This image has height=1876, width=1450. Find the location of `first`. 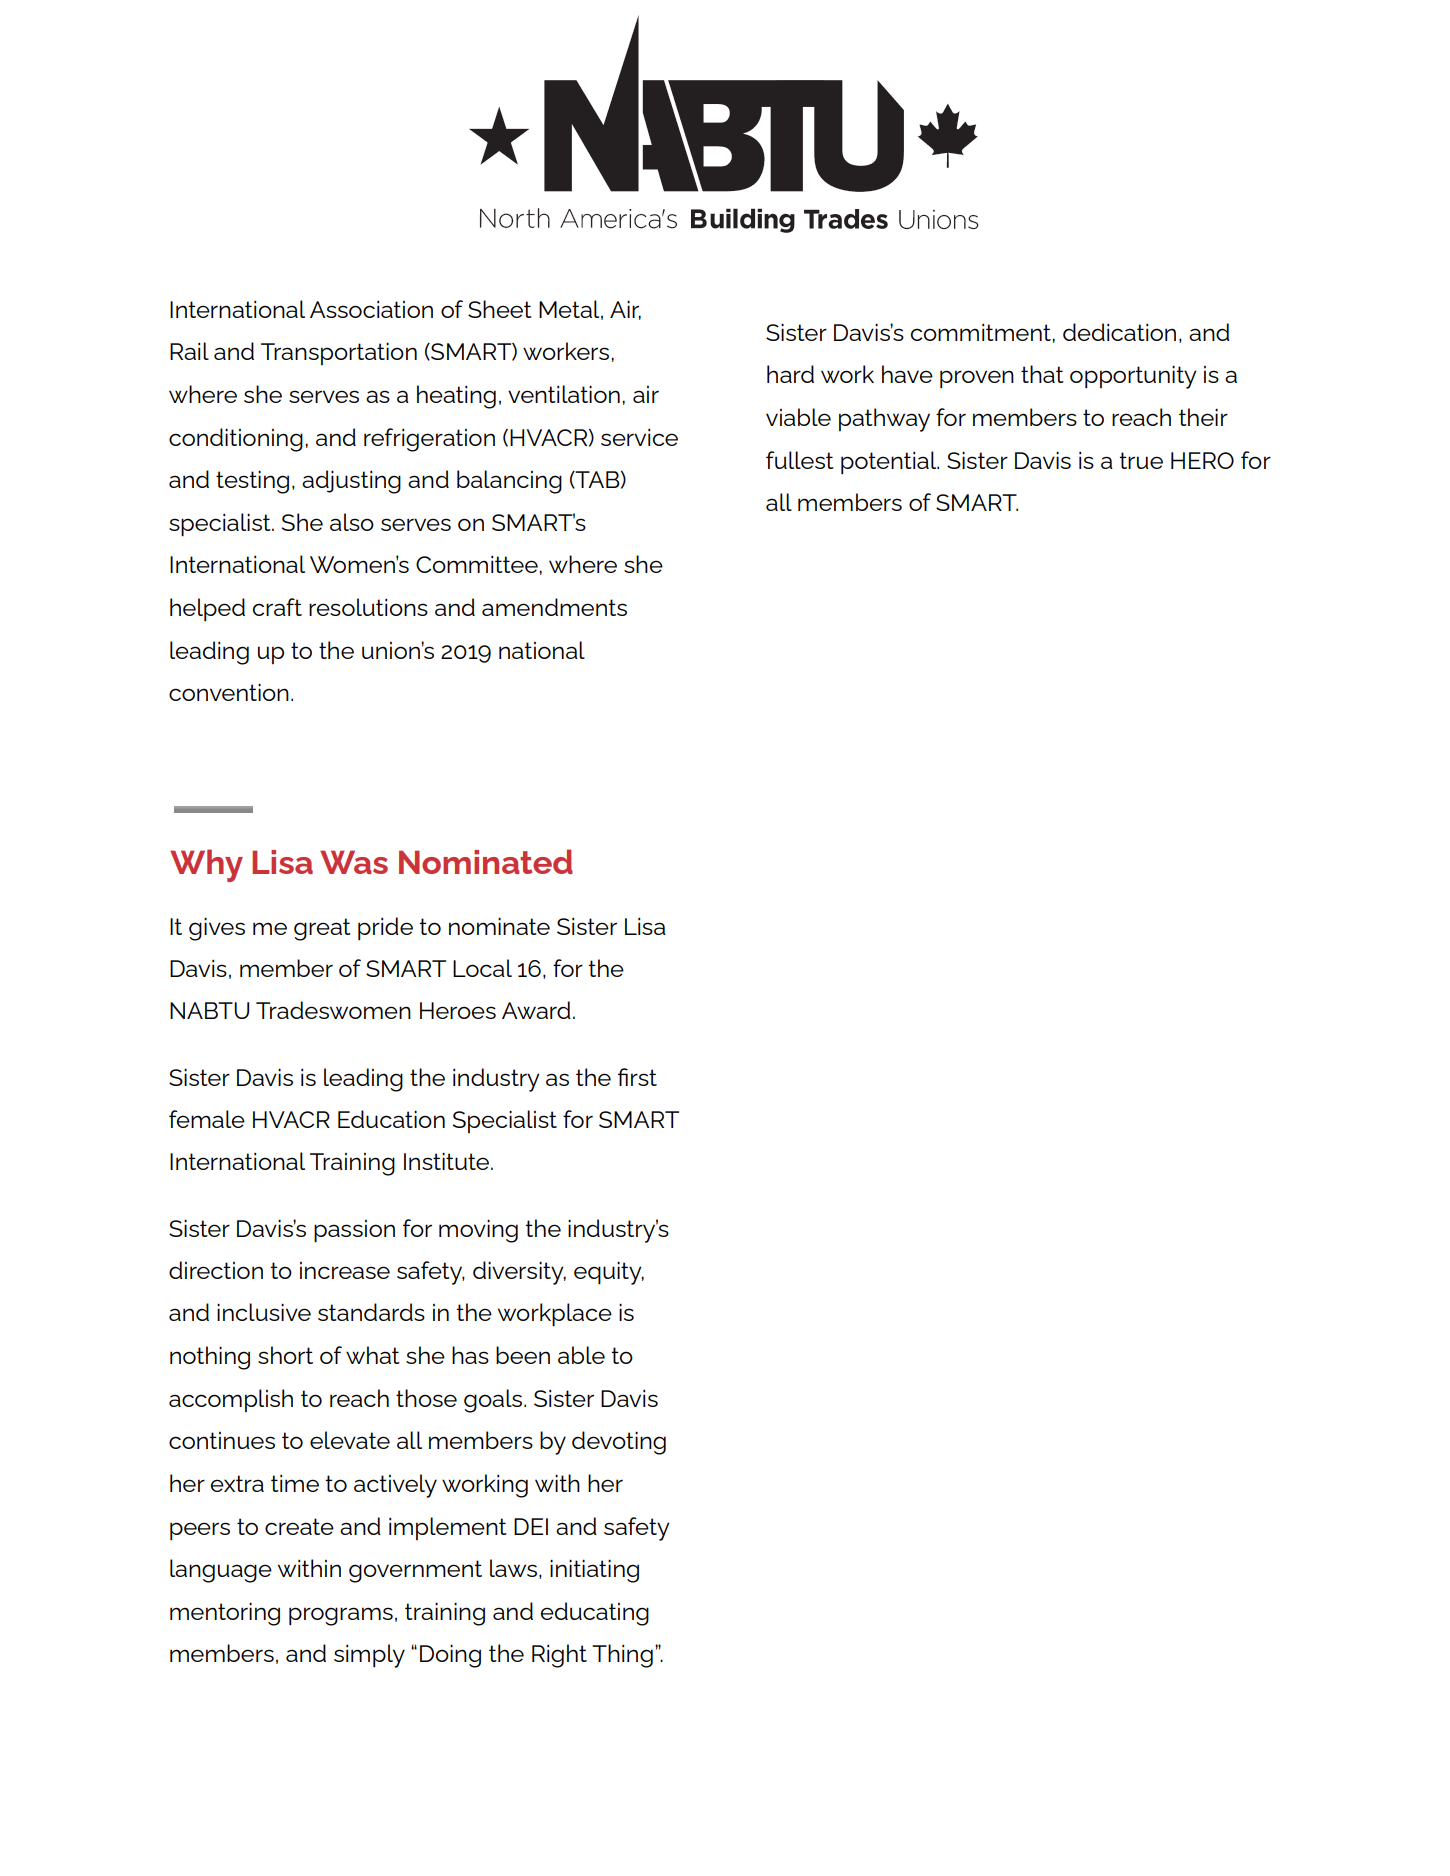

first is located at coordinates (637, 1077).
